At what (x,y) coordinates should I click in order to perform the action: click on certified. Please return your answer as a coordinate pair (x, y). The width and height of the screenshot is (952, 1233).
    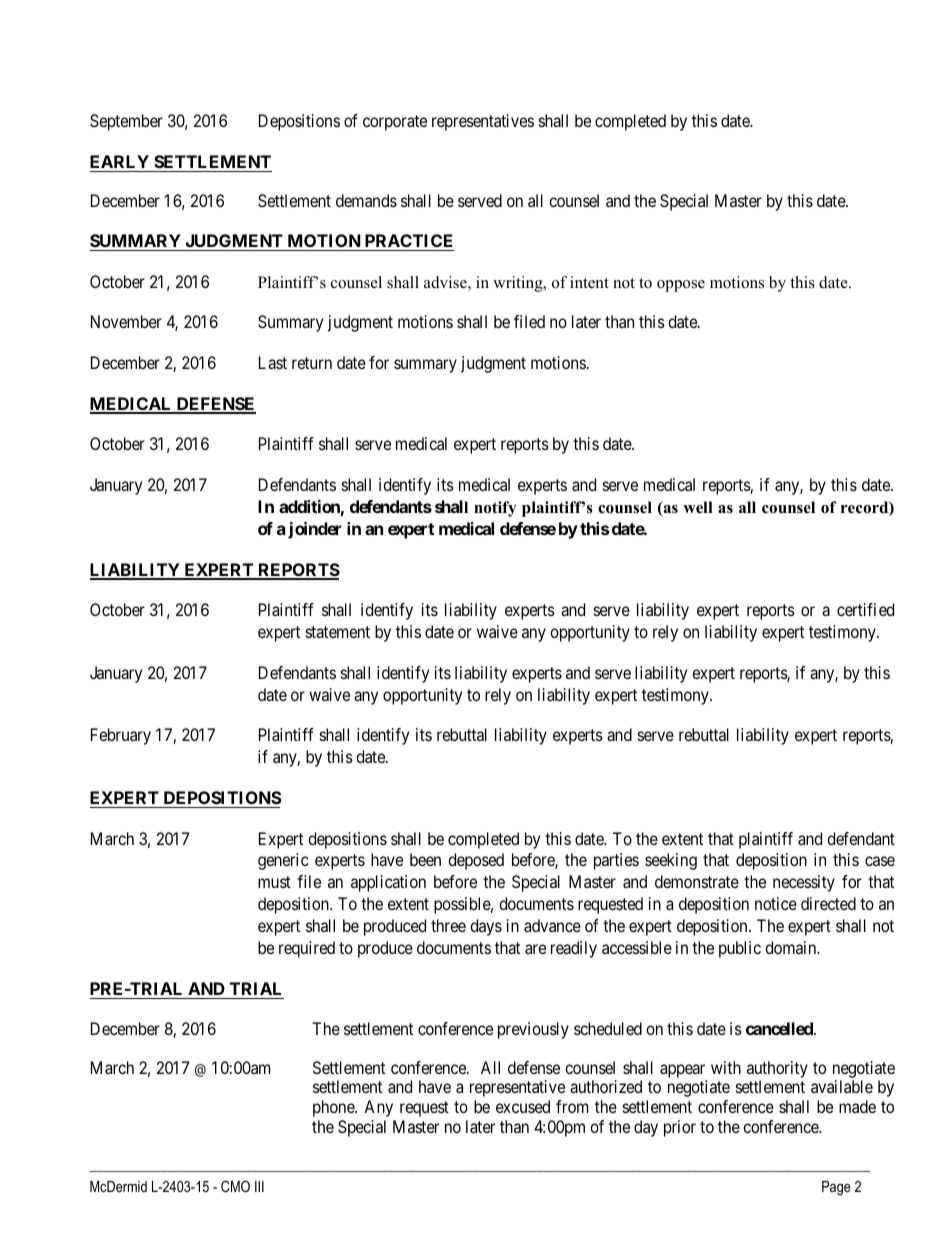
    Looking at the image, I should click on (865, 609).
